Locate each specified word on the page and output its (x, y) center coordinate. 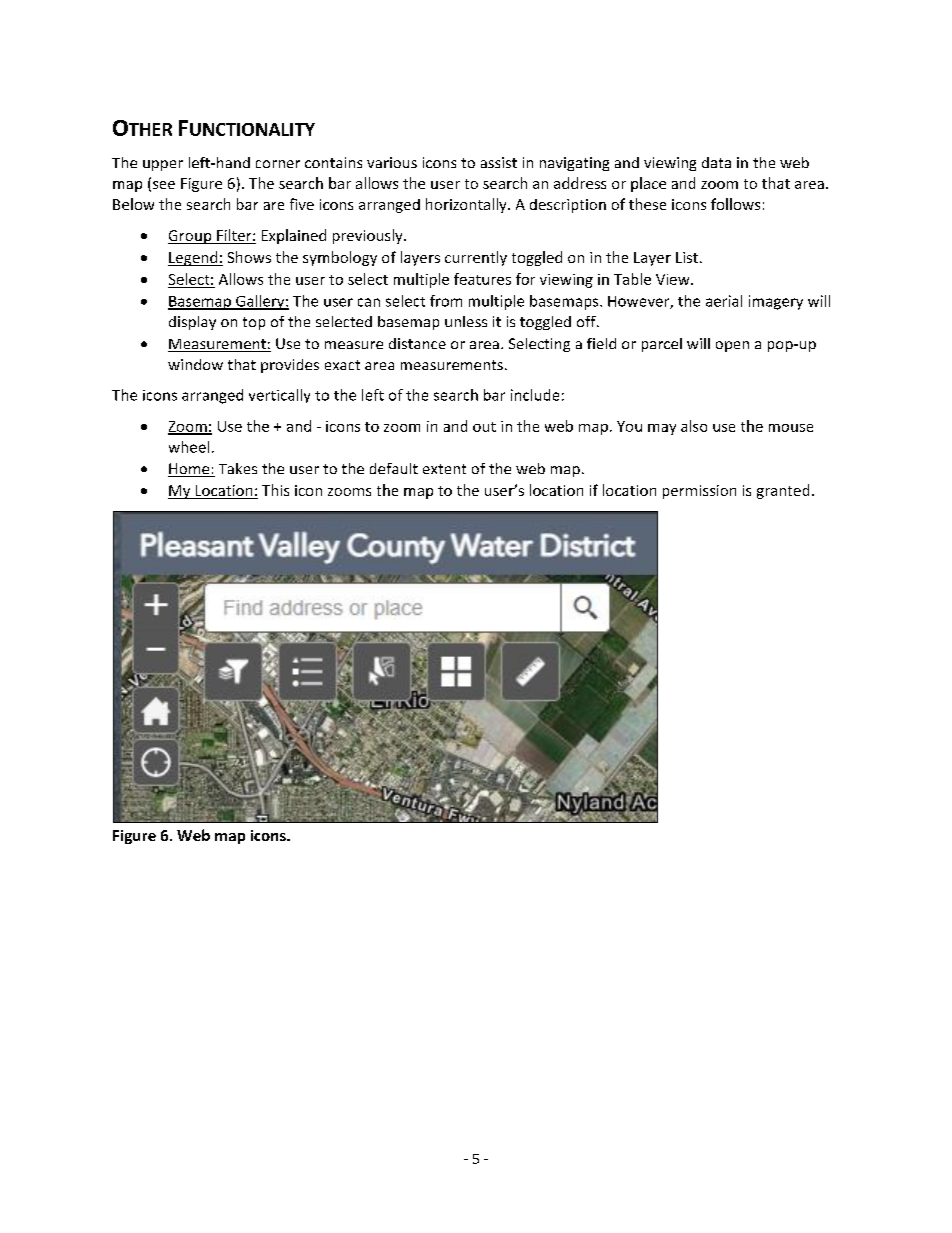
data (716, 162)
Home (190, 470)
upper (163, 165)
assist (499, 162)
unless (466, 321)
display (192, 323)
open (732, 346)
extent (444, 469)
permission (699, 492)
